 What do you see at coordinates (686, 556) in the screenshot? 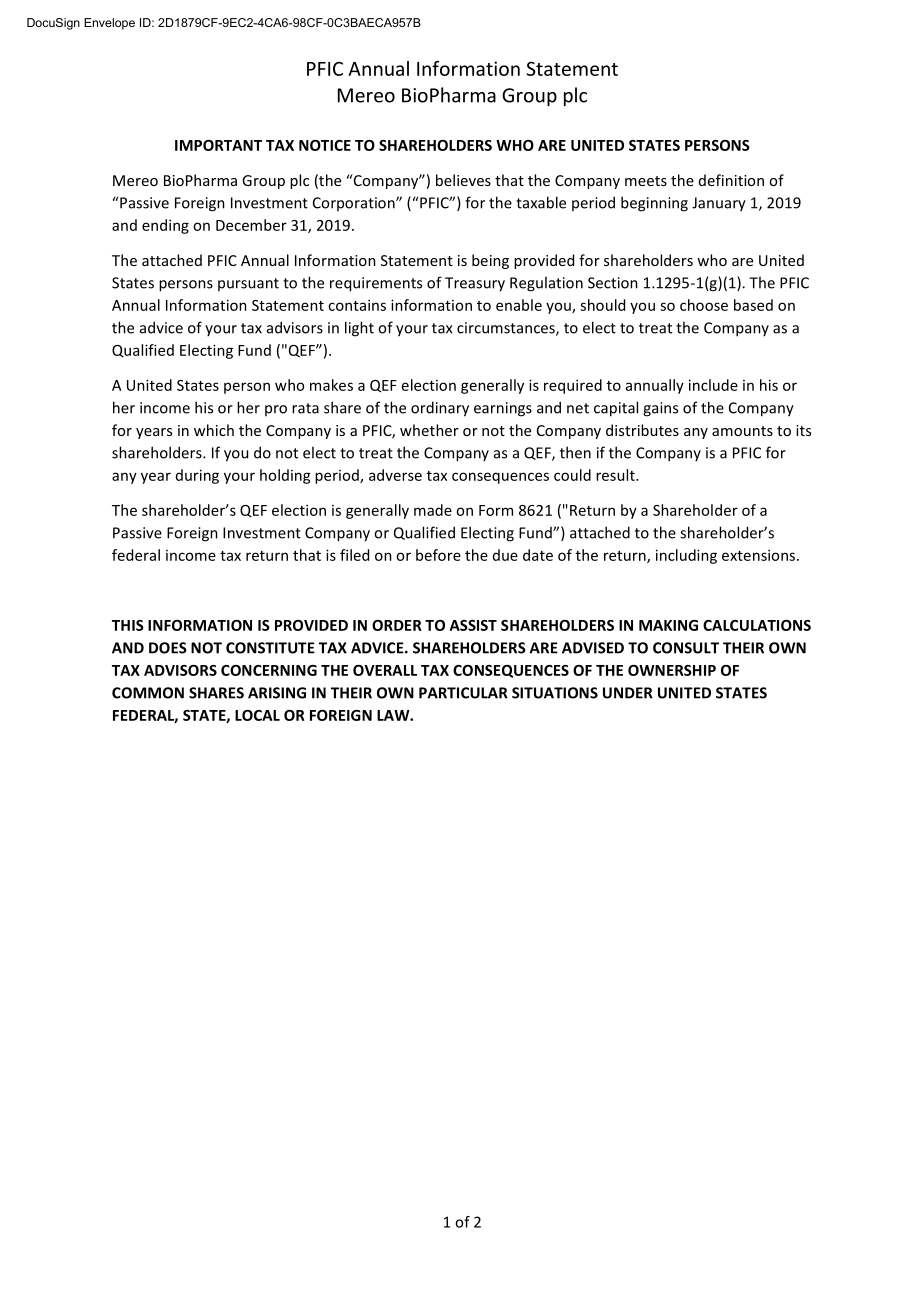
I see `including` at bounding box center [686, 556].
